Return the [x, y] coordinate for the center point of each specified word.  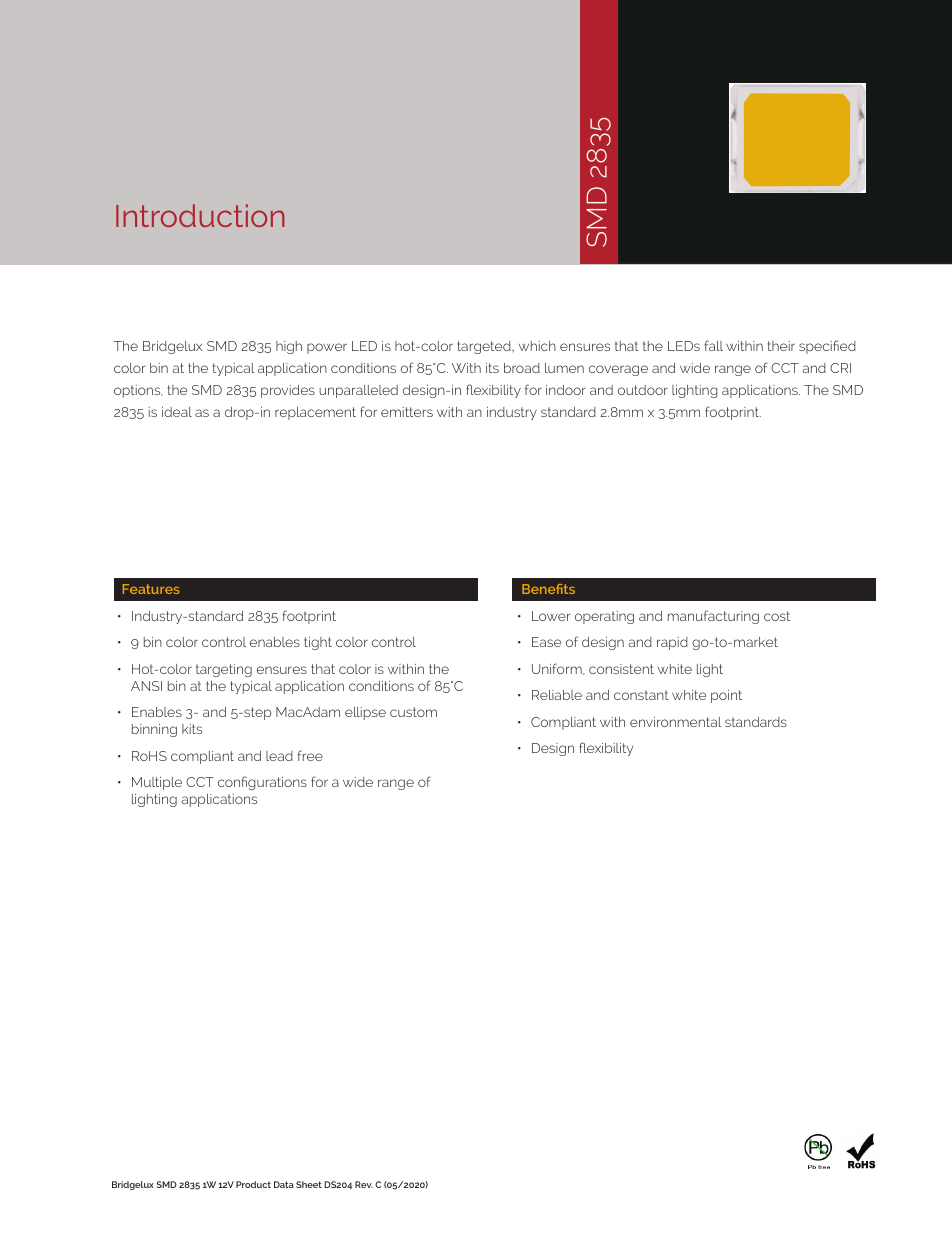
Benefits [548, 589]
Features [151, 589]
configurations [262, 783]
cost [777, 616]
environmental [675, 722]
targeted [485, 347]
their [781, 346]
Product [253, 1184]
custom [413, 712]
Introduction [200, 215]
